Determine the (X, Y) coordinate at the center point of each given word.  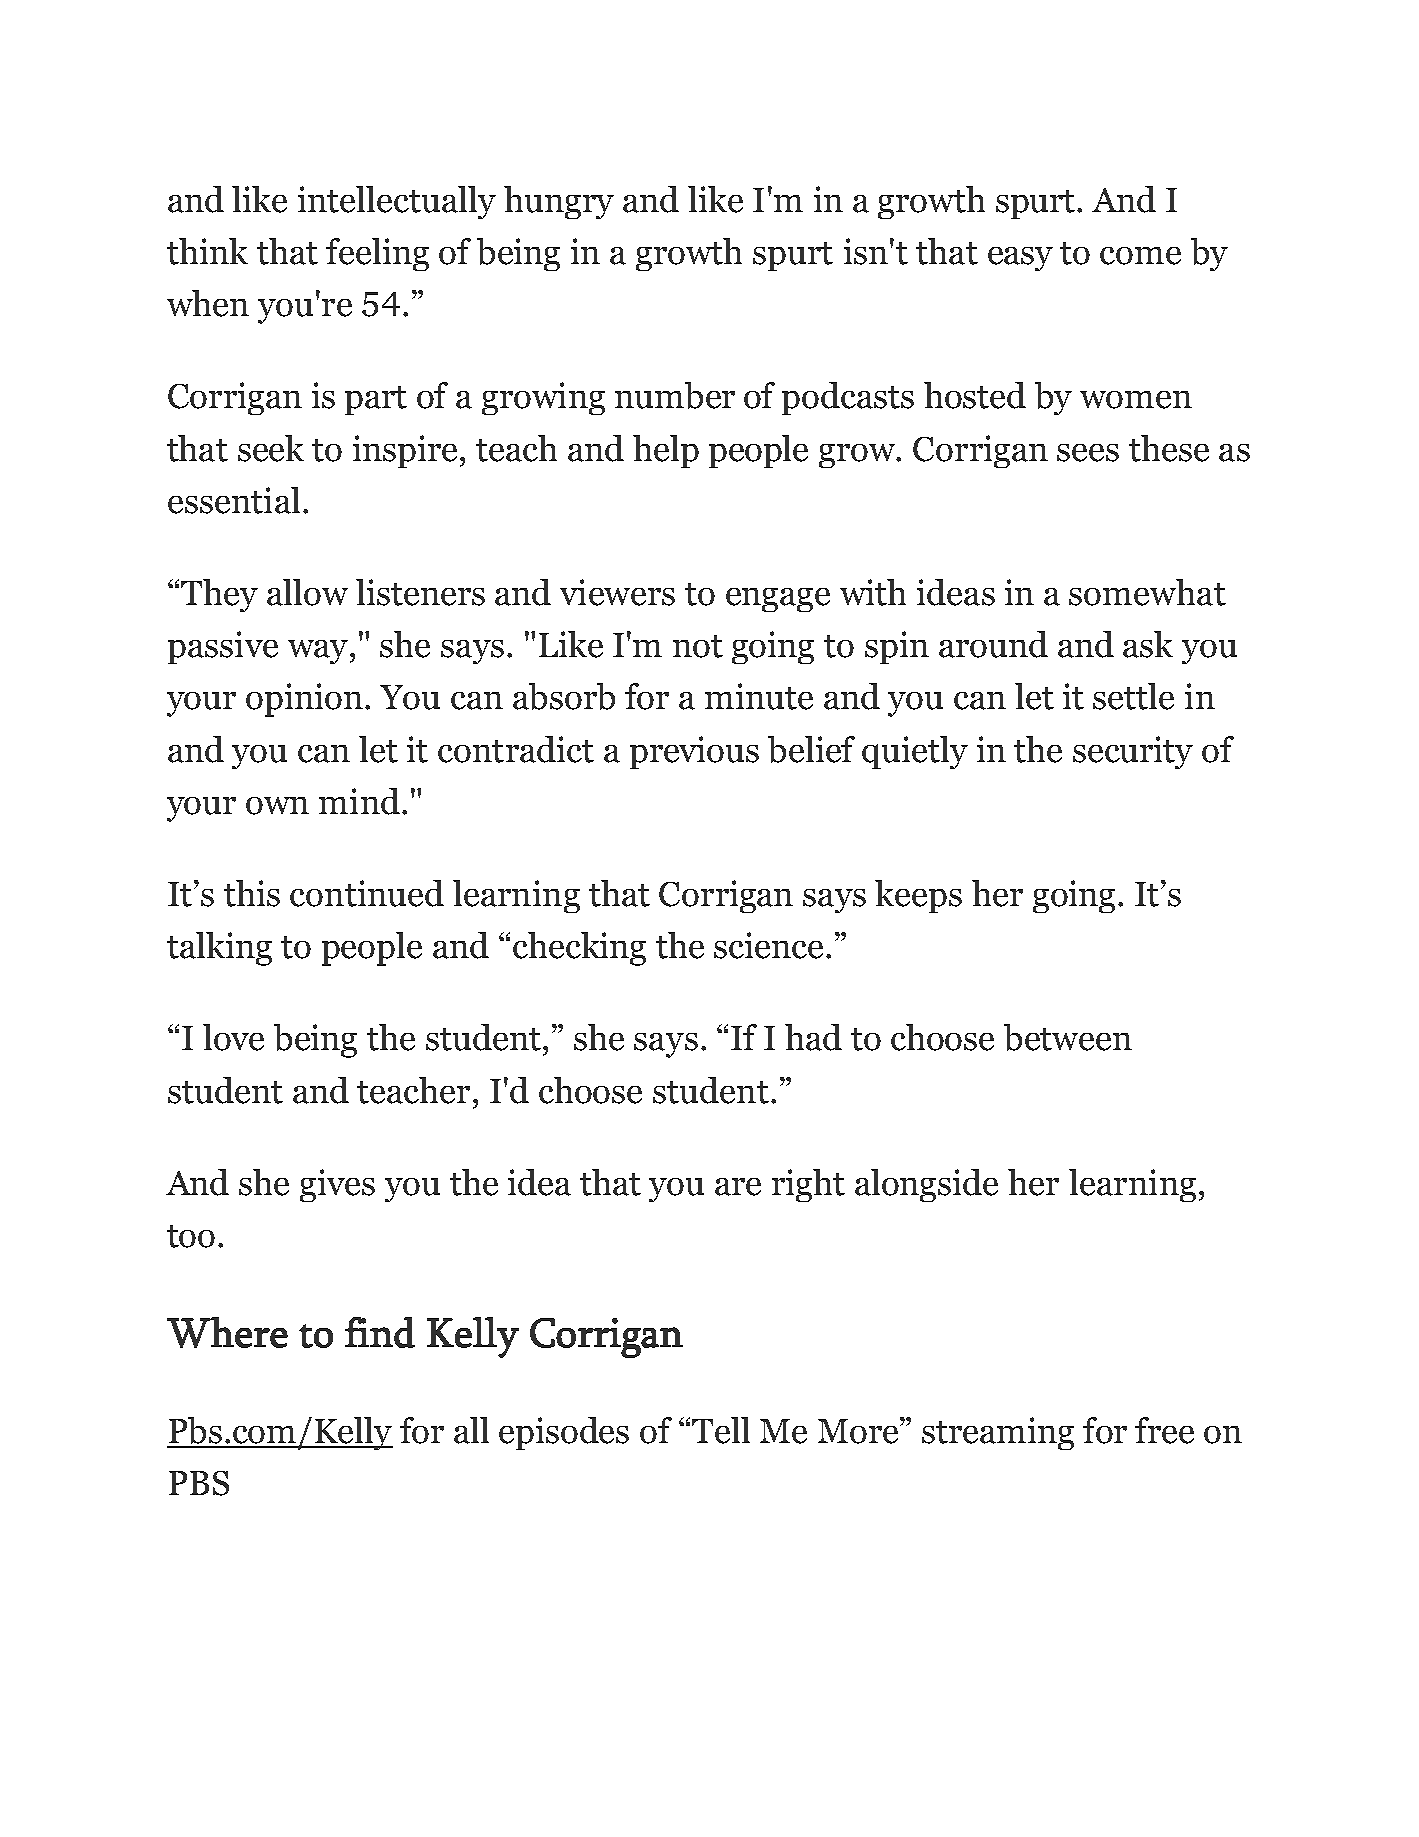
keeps (918, 896)
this (252, 893)
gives (337, 1185)
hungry (559, 202)
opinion (306, 700)
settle (1133, 696)
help (666, 451)
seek (271, 448)
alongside (926, 1185)
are (738, 1187)
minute (759, 696)
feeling (377, 254)
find (380, 1332)
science (768, 945)
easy (1020, 259)
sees (1088, 453)
